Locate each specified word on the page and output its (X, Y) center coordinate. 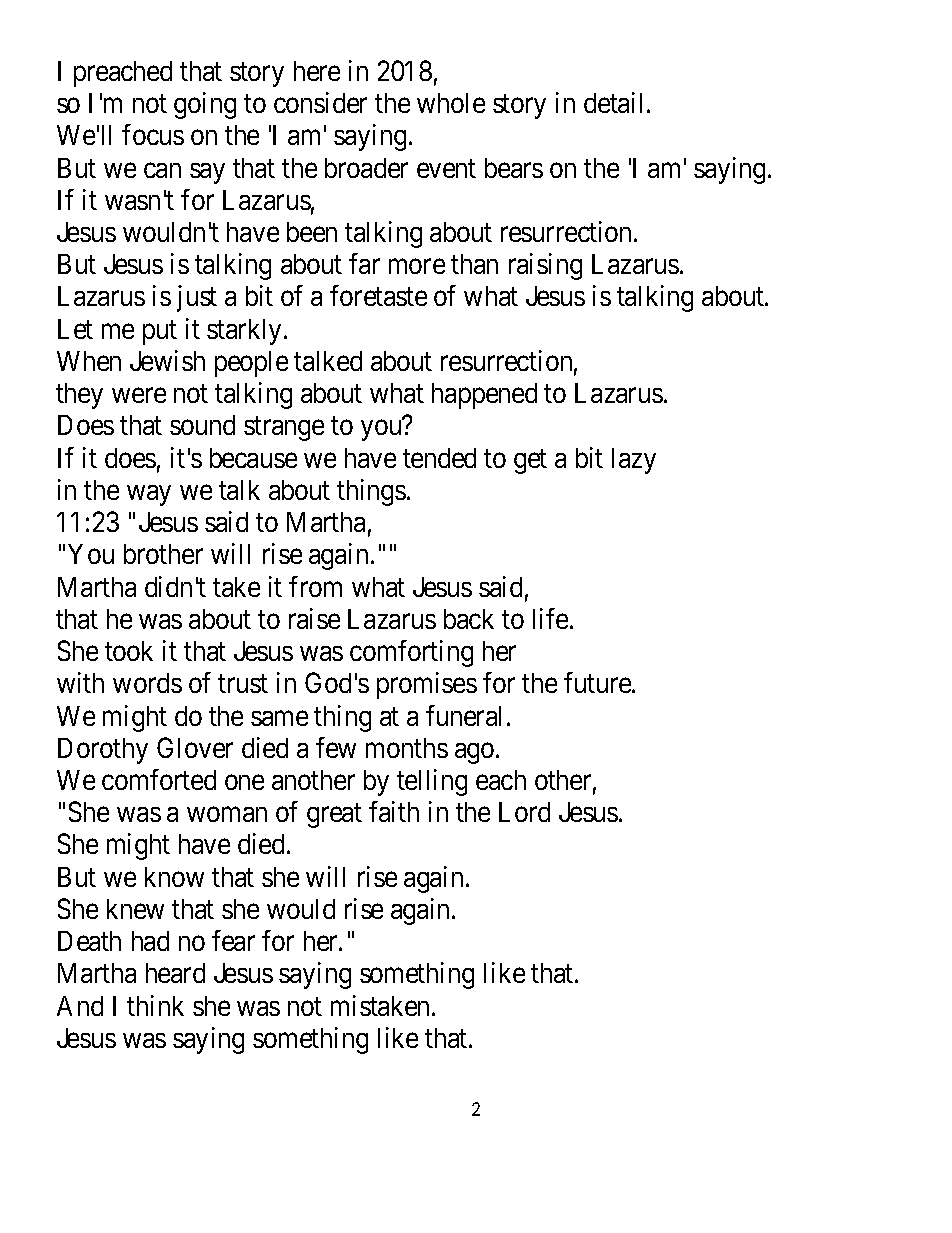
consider (320, 102)
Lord (524, 812)
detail (616, 102)
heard (175, 973)
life (550, 618)
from (315, 586)
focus (153, 134)
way (149, 495)
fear (233, 940)
